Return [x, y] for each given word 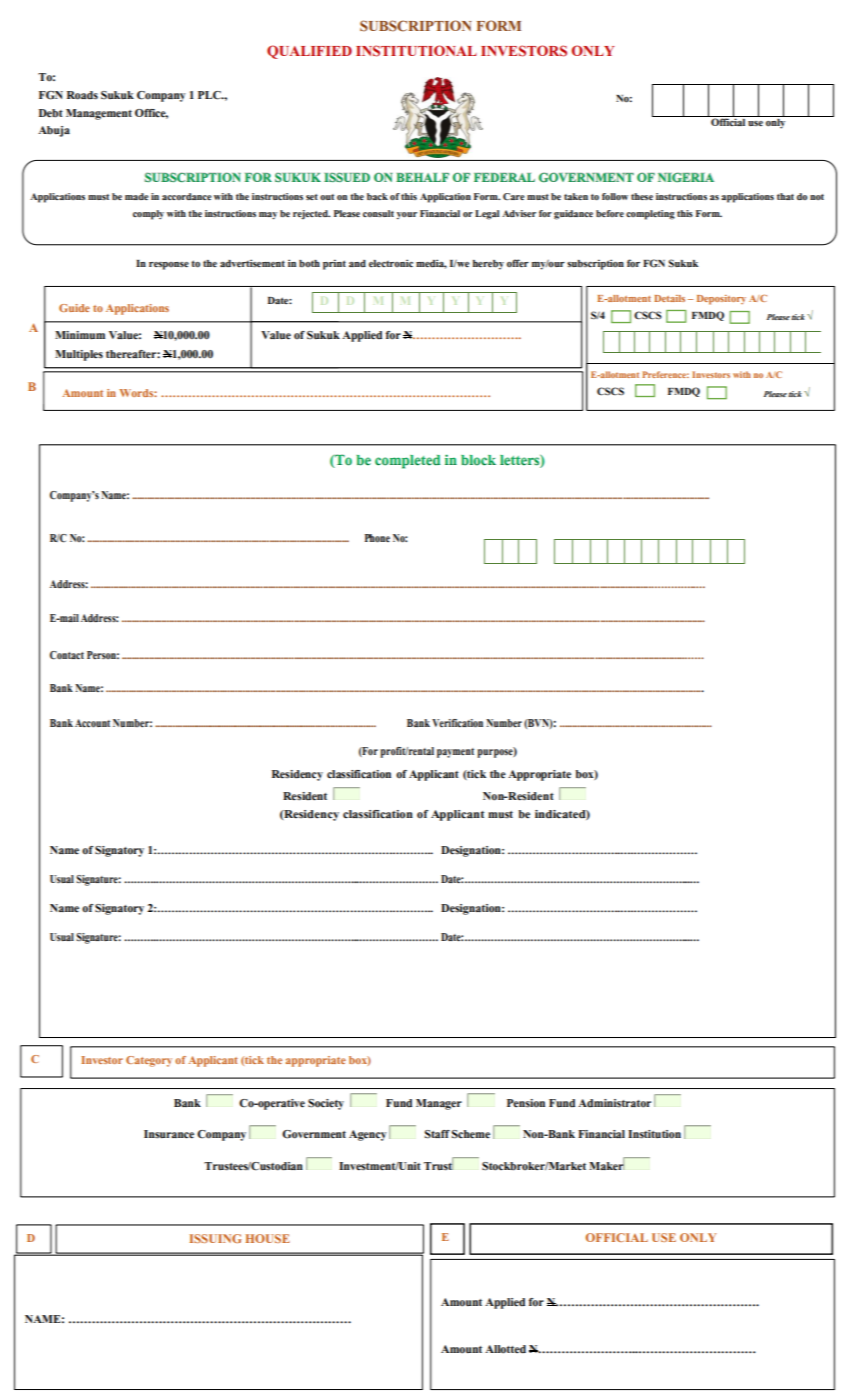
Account [92, 723]
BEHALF [422, 177]
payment [455, 753]
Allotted [505, 1349]
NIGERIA [686, 177]
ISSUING [215, 1238]
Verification [457, 723]
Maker [606, 1165]
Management [99, 114]
